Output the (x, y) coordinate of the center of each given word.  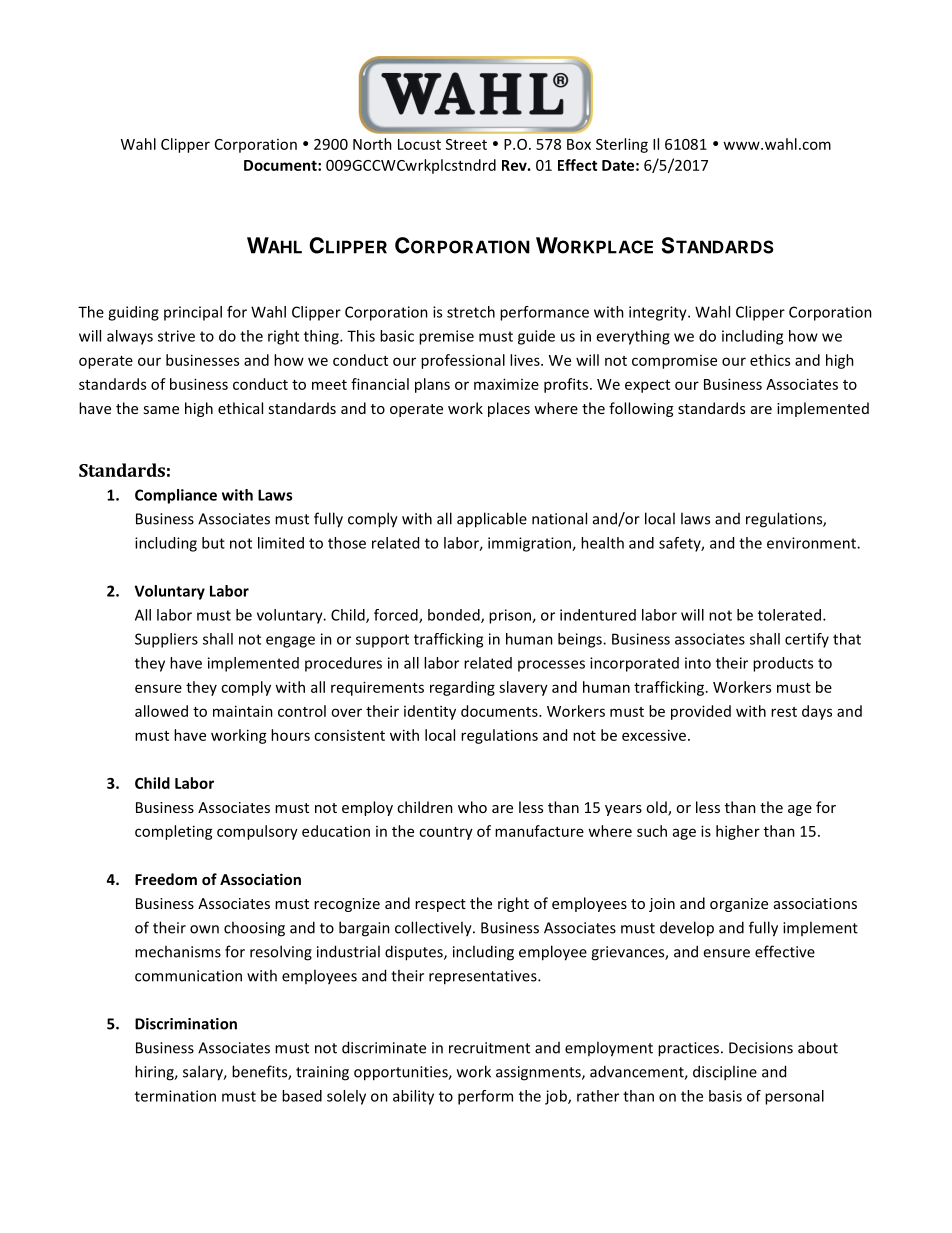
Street (466, 144)
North (372, 144)
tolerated (789, 615)
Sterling (622, 145)
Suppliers (166, 640)
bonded (455, 616)
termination (175, 1096)
